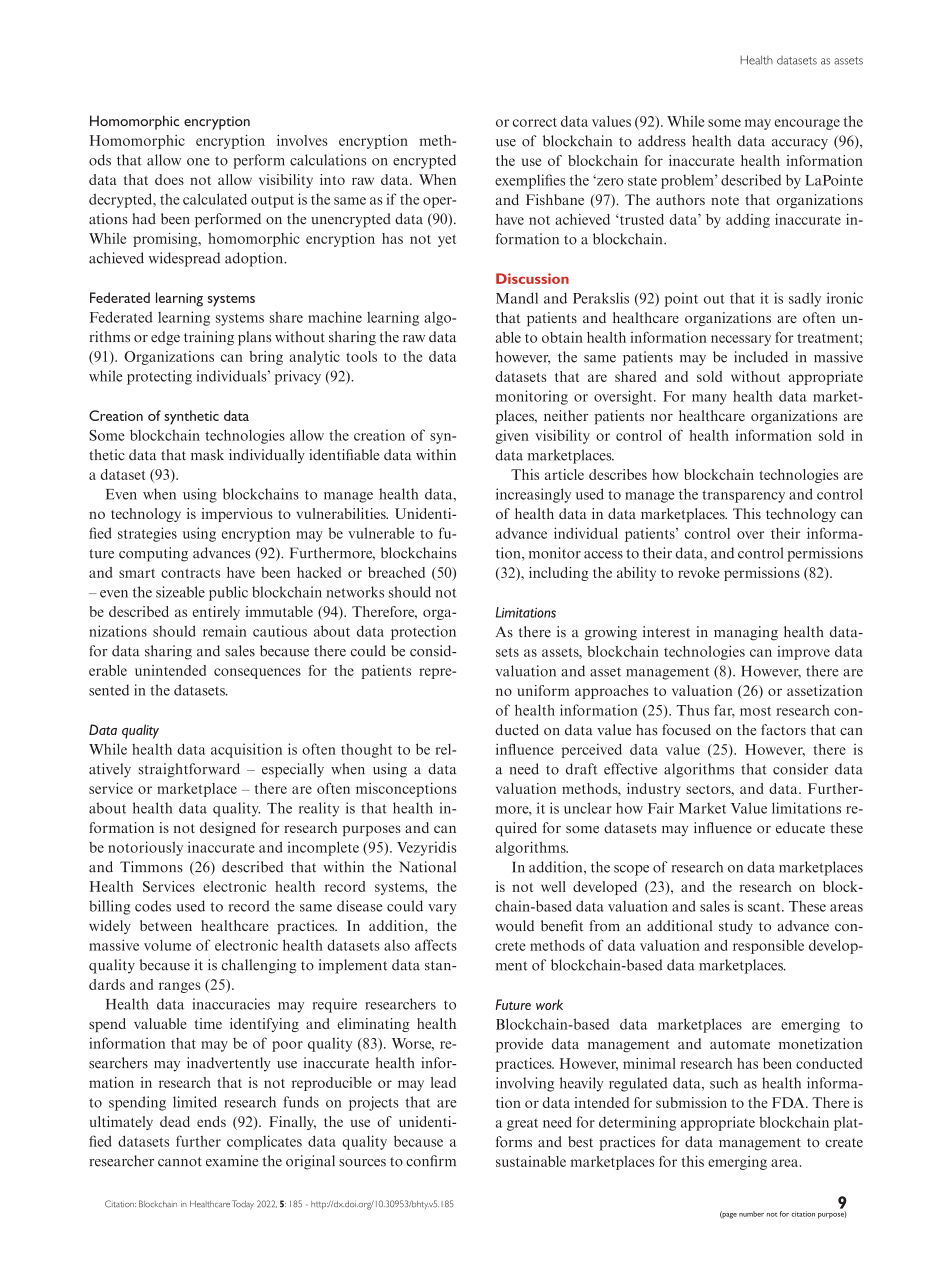 The width and height of the page is (952, 1270). I want to click on mask, so click(207, 455).
